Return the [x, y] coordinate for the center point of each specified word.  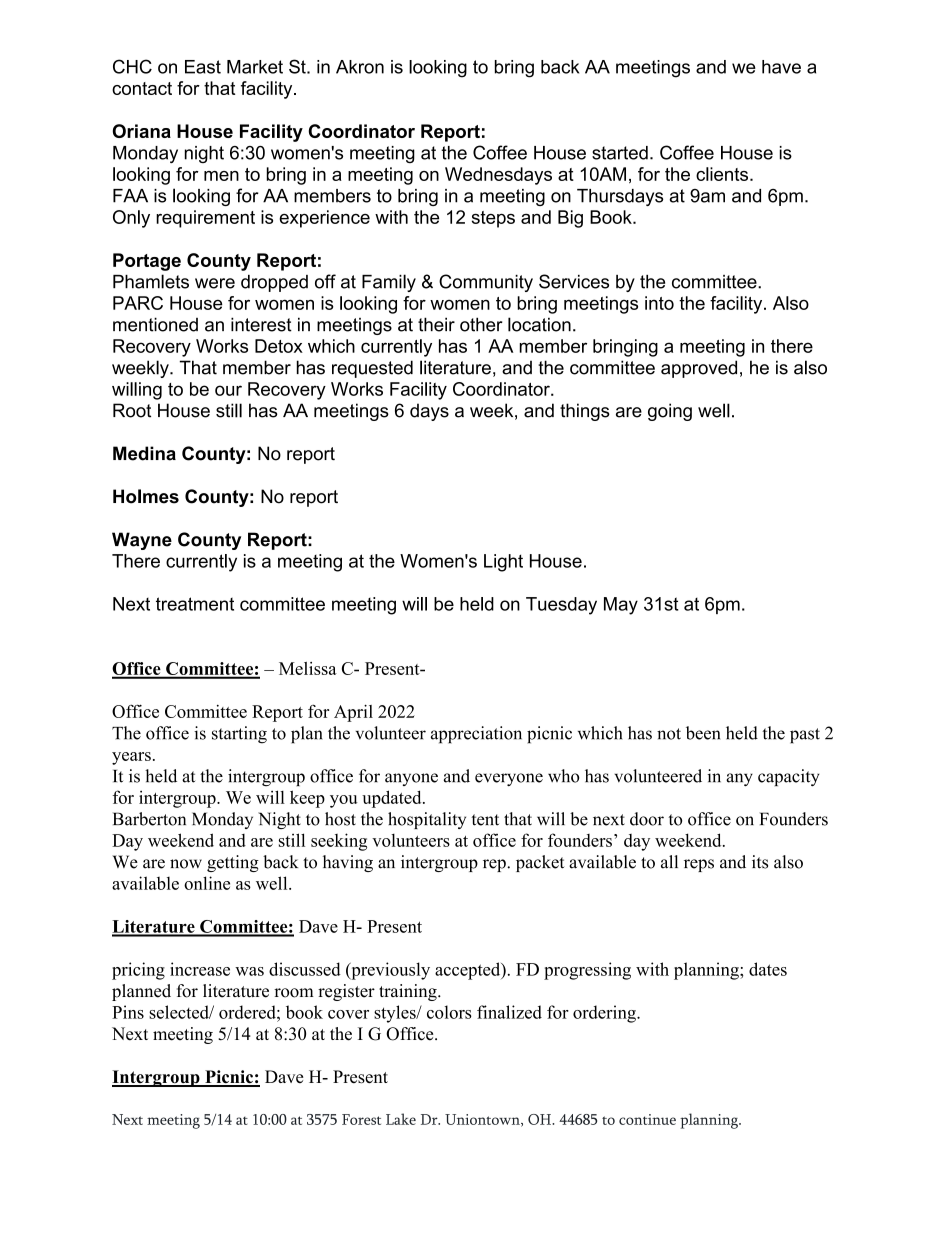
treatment [195, 604]
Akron [360, 67]
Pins [128, 1012]
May [621, 606]
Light [503, 563]
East [203, 67]
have [781, 67]
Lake [401, 1119]
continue [647, 1119]
